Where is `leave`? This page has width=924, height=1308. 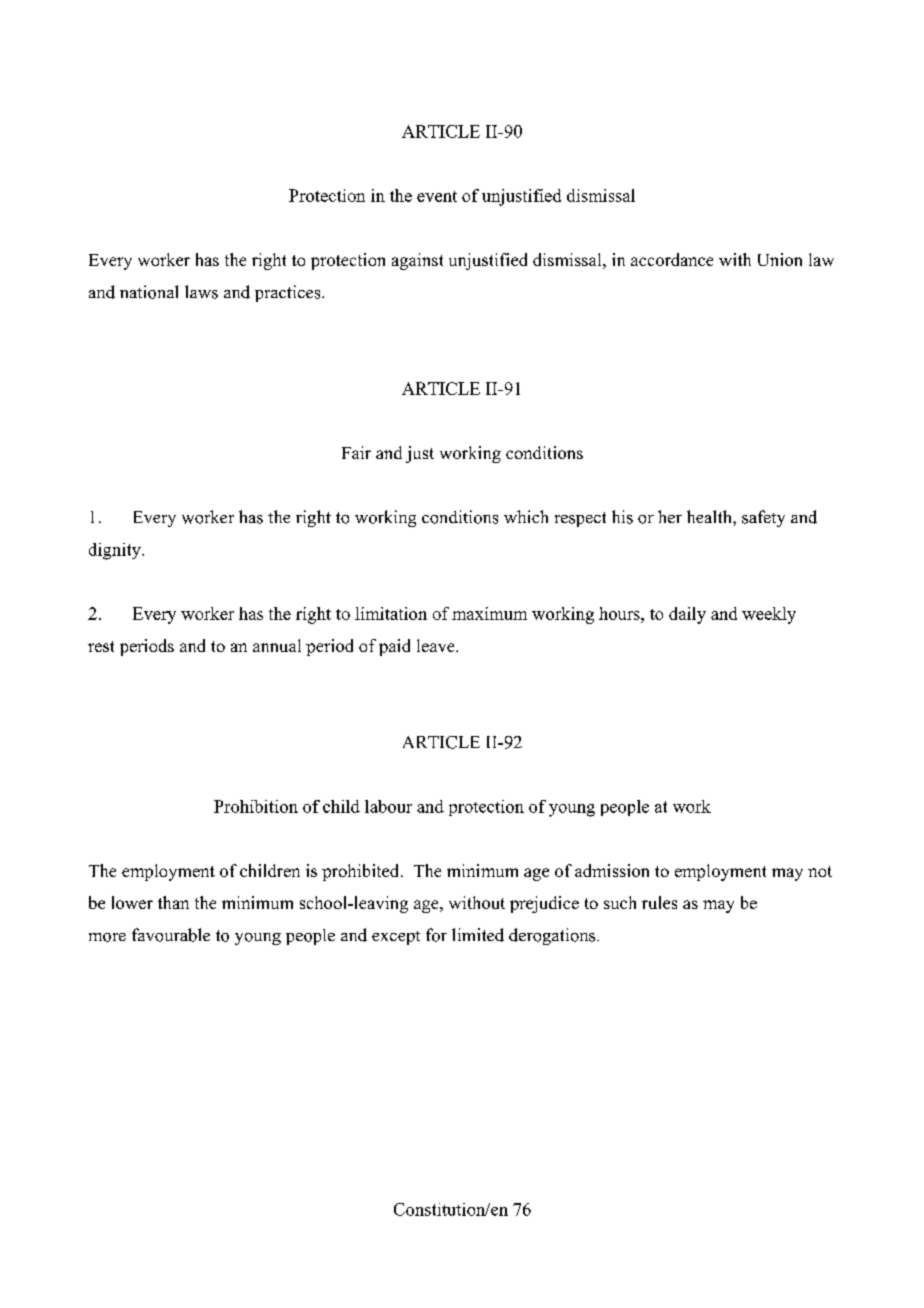
leave is located at coordinates (437, 645).
